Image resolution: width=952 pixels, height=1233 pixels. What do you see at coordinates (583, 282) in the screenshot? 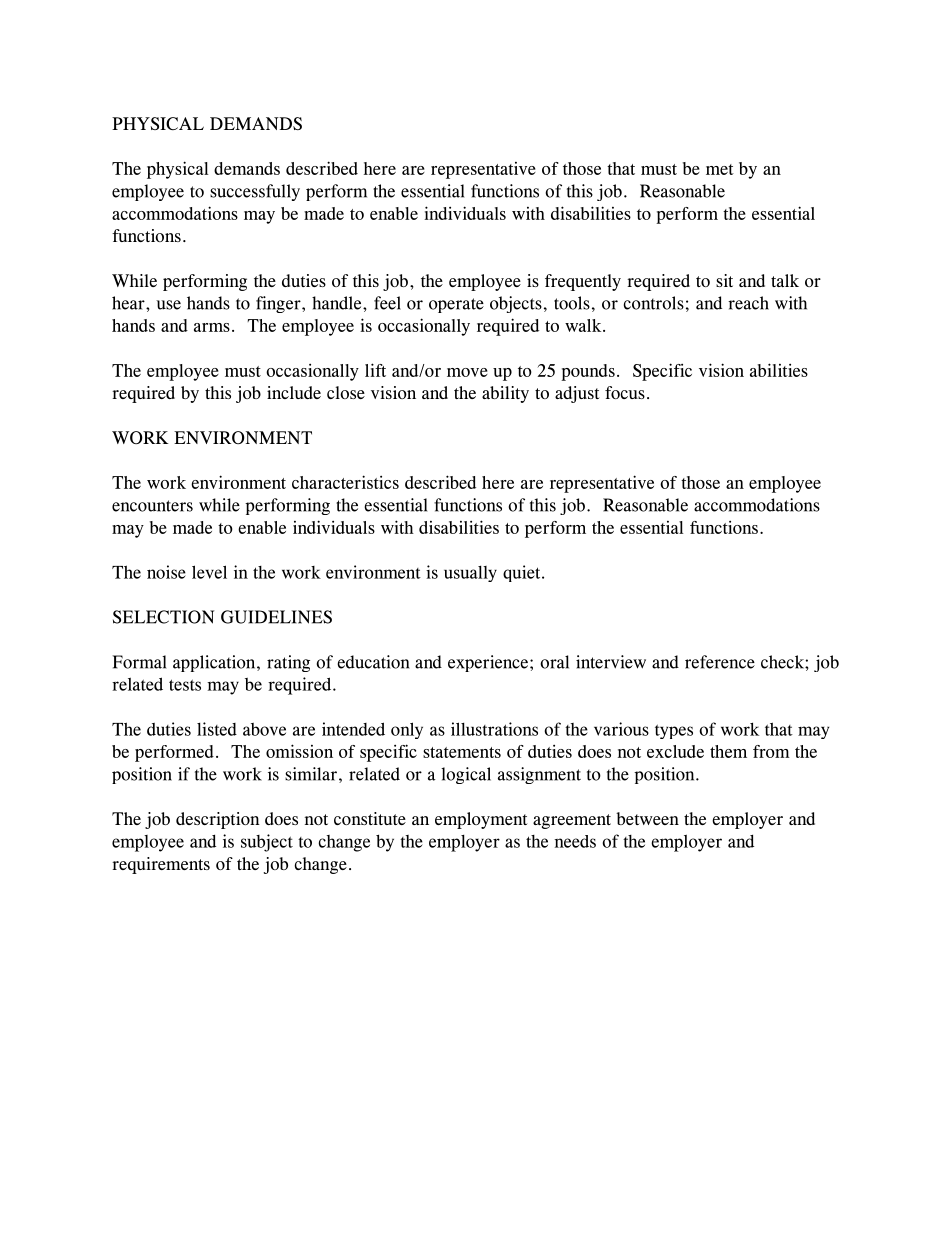
I see `frequently` at bounding box center [583, 282].
